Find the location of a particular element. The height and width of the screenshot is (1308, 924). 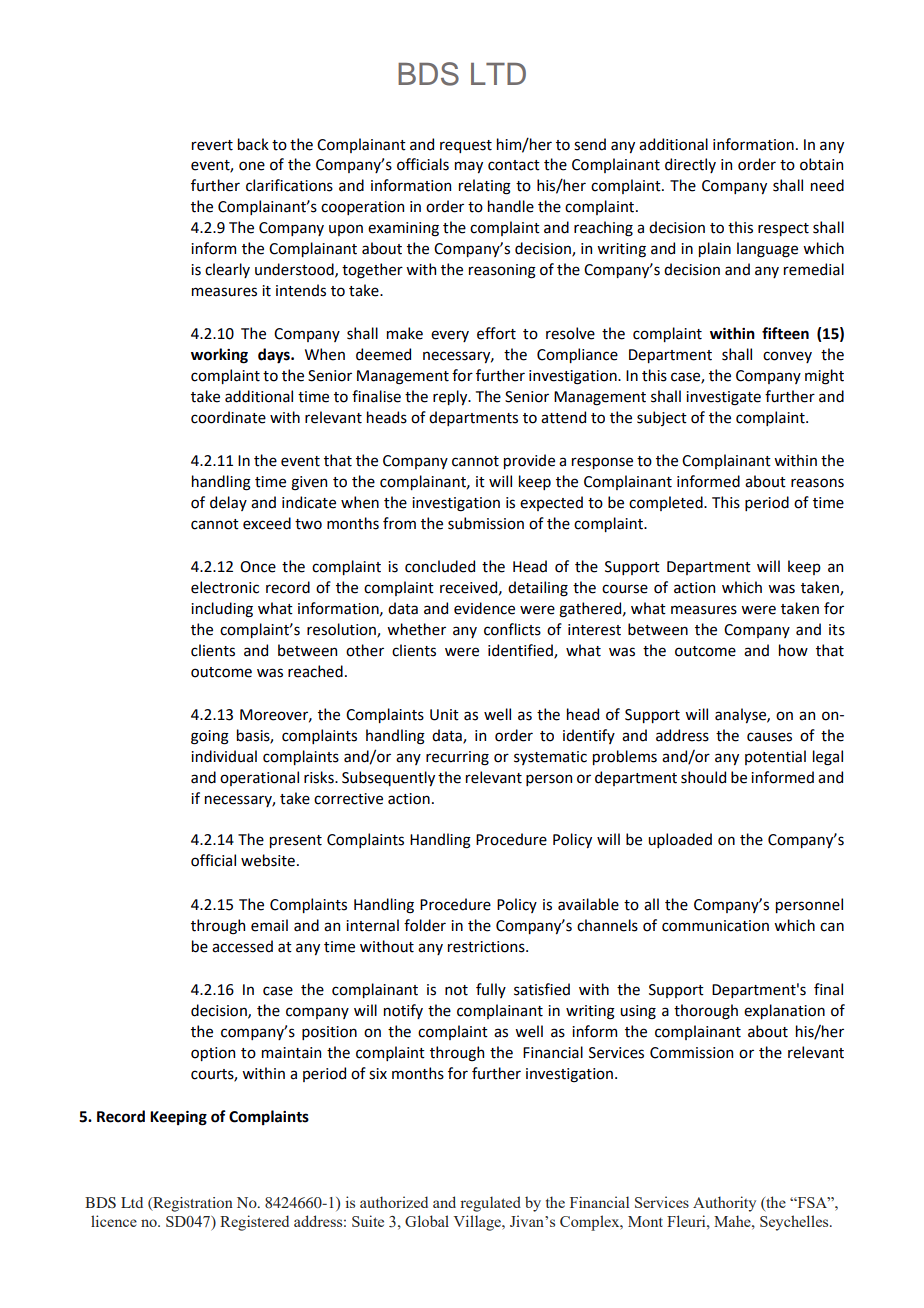

may is located at coordinates (469, 167).
